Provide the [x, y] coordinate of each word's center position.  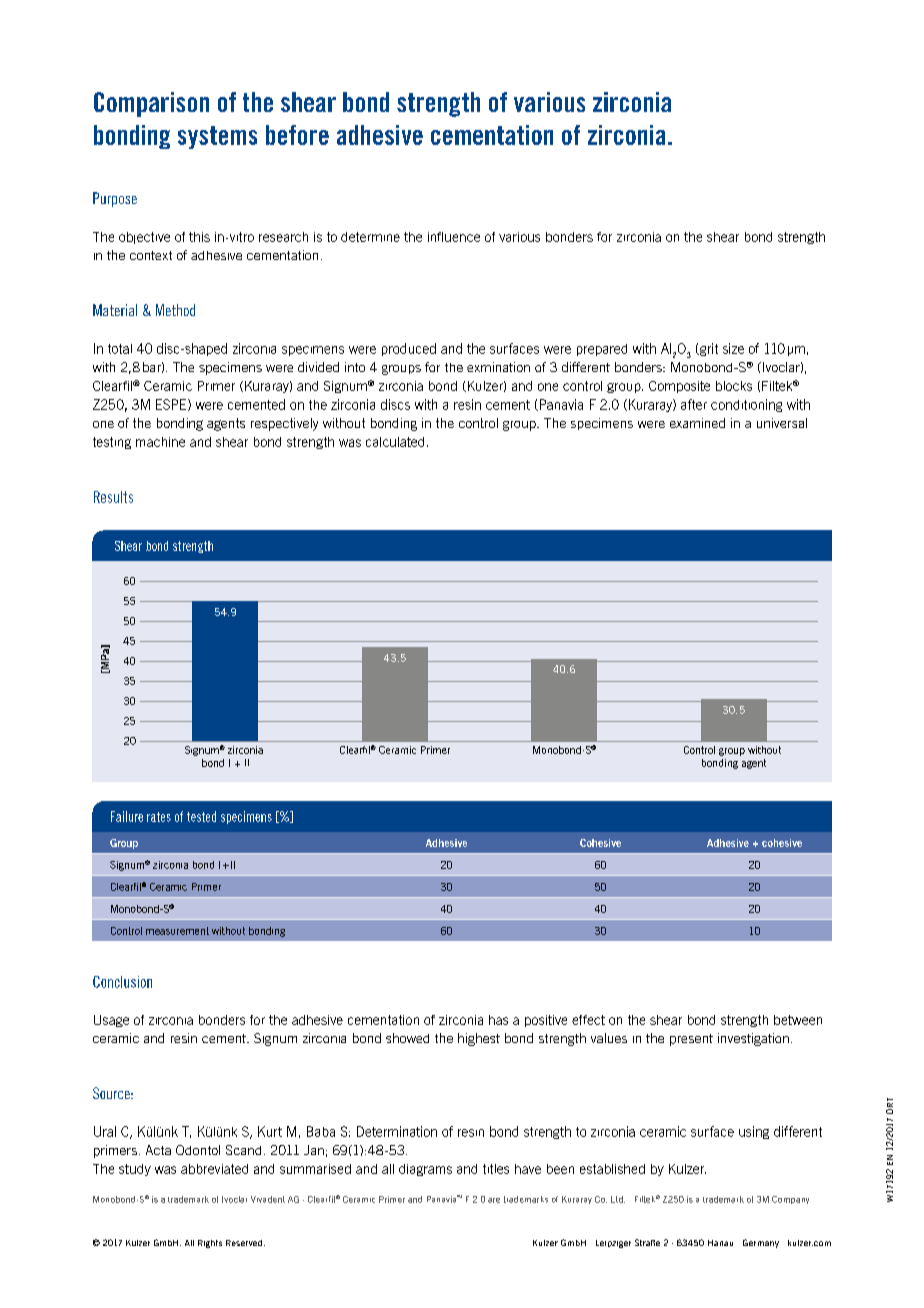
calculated [395, 442]
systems [217, 137]
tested [201, 816]
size [733, 348]
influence [454, 237]
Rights [210, 1244]
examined [697, 423]
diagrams [425, 1170]
